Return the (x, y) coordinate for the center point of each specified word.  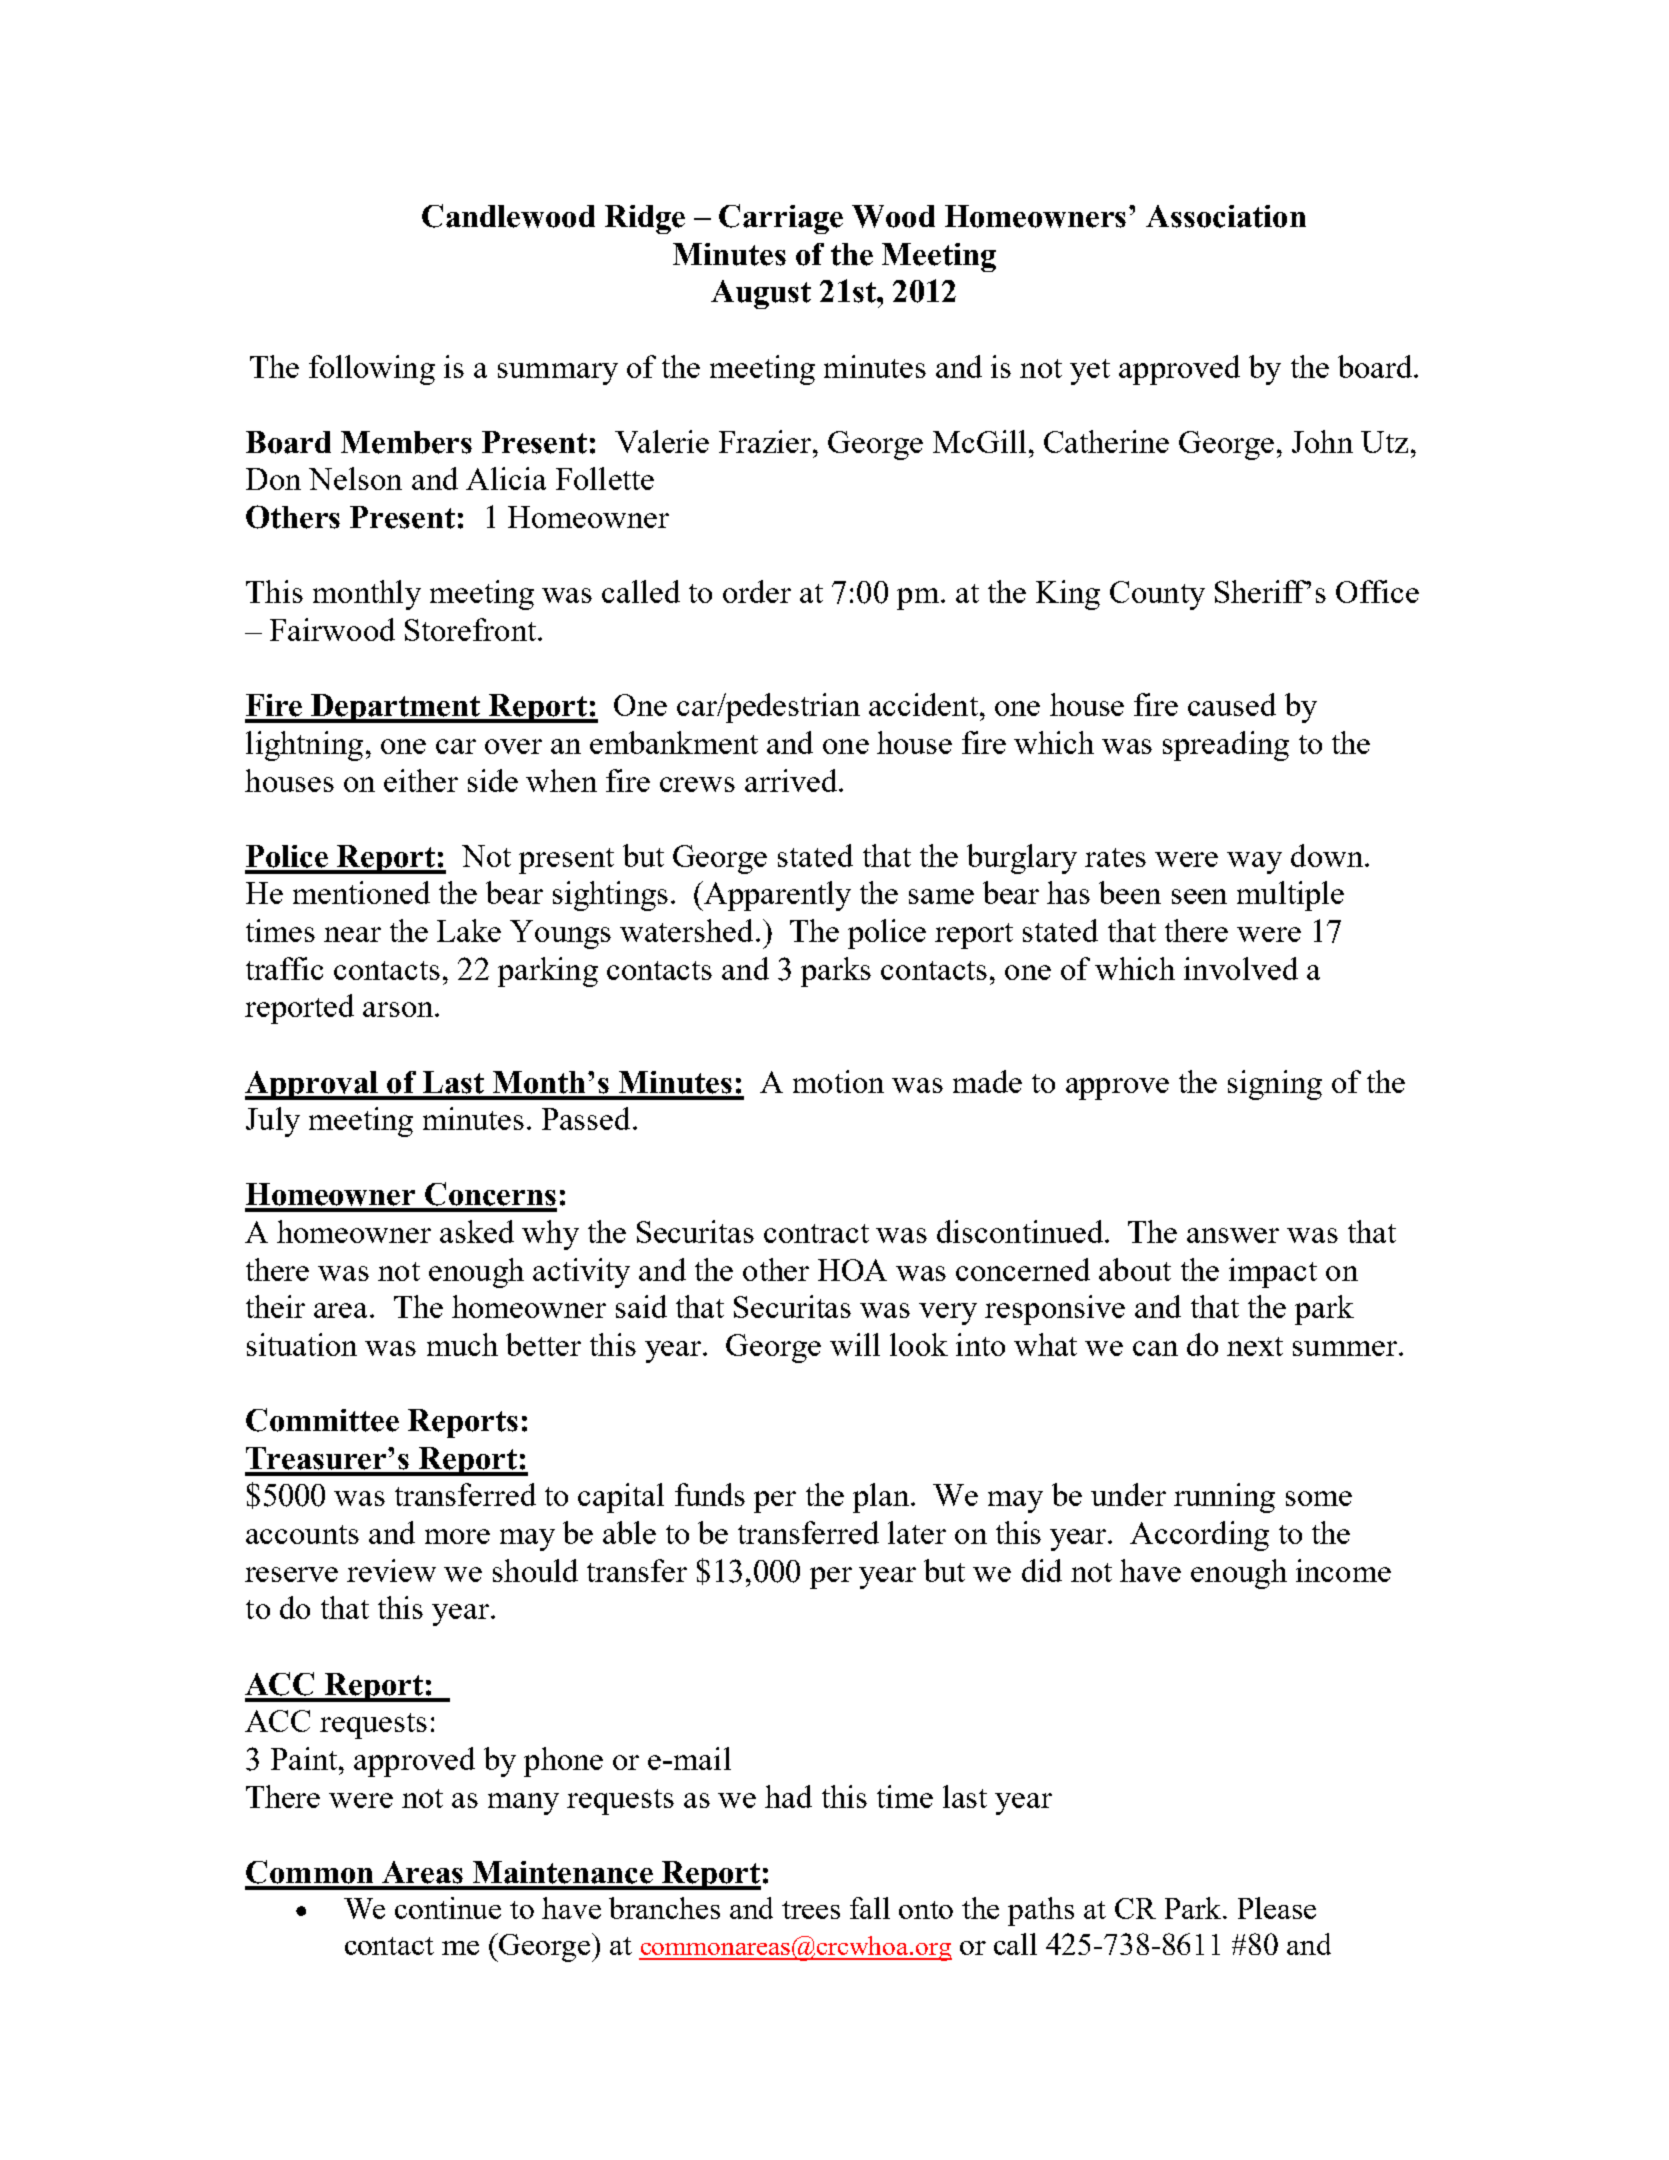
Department (396, 708)
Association (1226, 216)
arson (399, 1009)
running (1224, 1498)
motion (838, 1081)
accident (923, 704)
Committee (322, 1420)
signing (1275, 1085)
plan (882, 1498)
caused (1232, 704)
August (761, 294)
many (523, 1804)
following (372, 370)
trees (811, 1910)
